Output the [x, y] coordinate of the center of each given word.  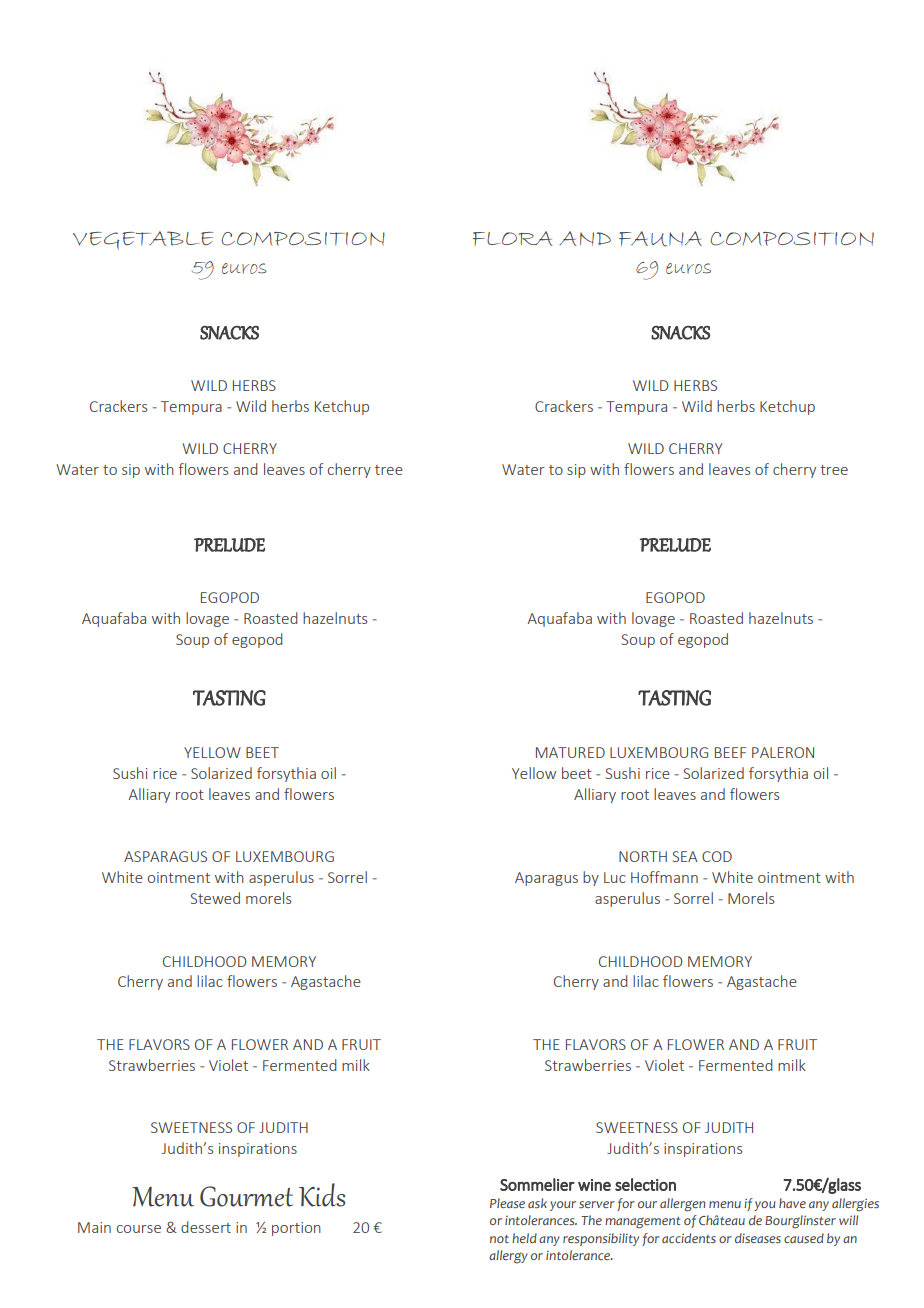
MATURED [570, 752]
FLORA [512, 238]
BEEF [730, 752]
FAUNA [660, 239]
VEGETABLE [143, 240]
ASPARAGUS [165, 856]
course [139, 1229]
